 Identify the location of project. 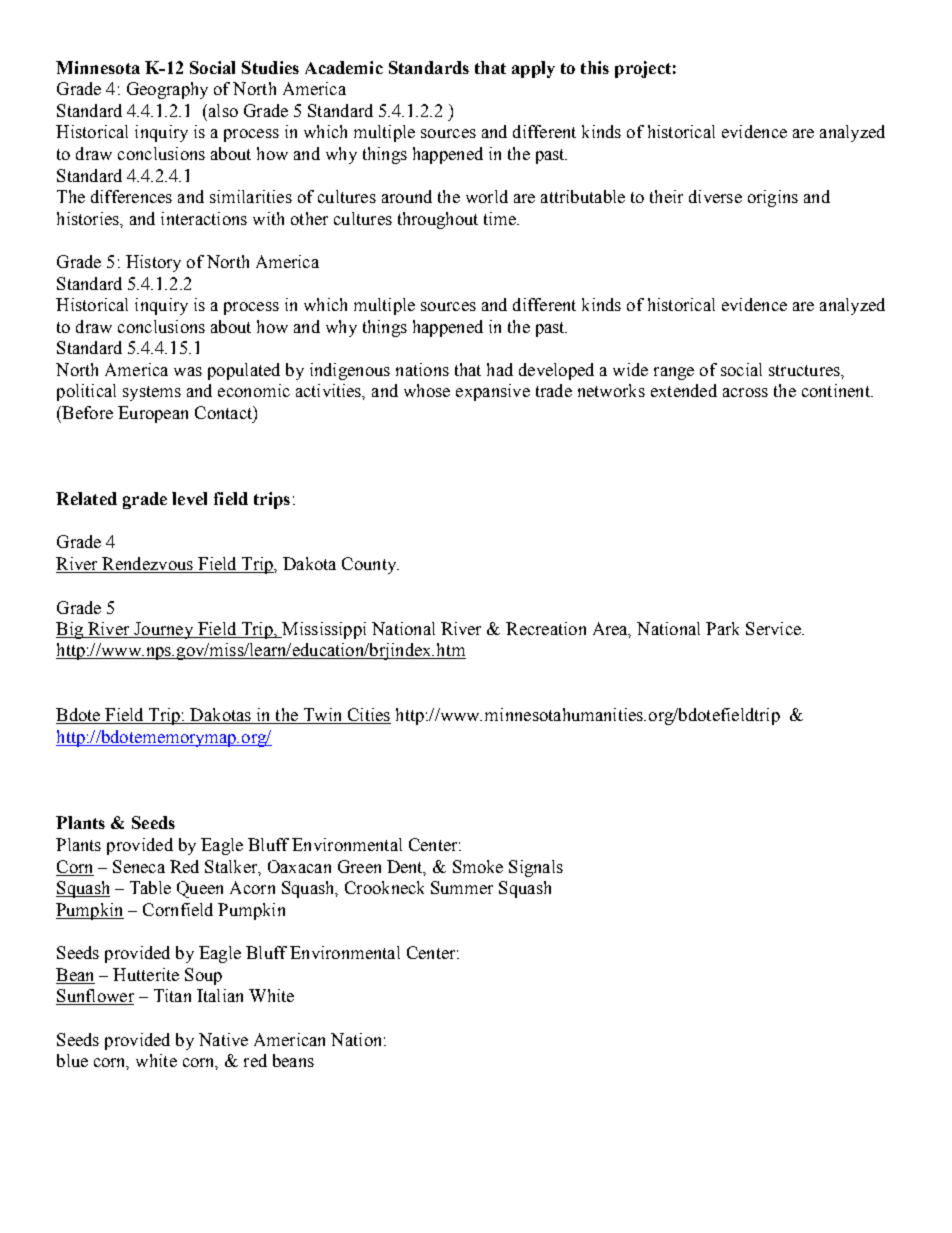
(643, 69).
